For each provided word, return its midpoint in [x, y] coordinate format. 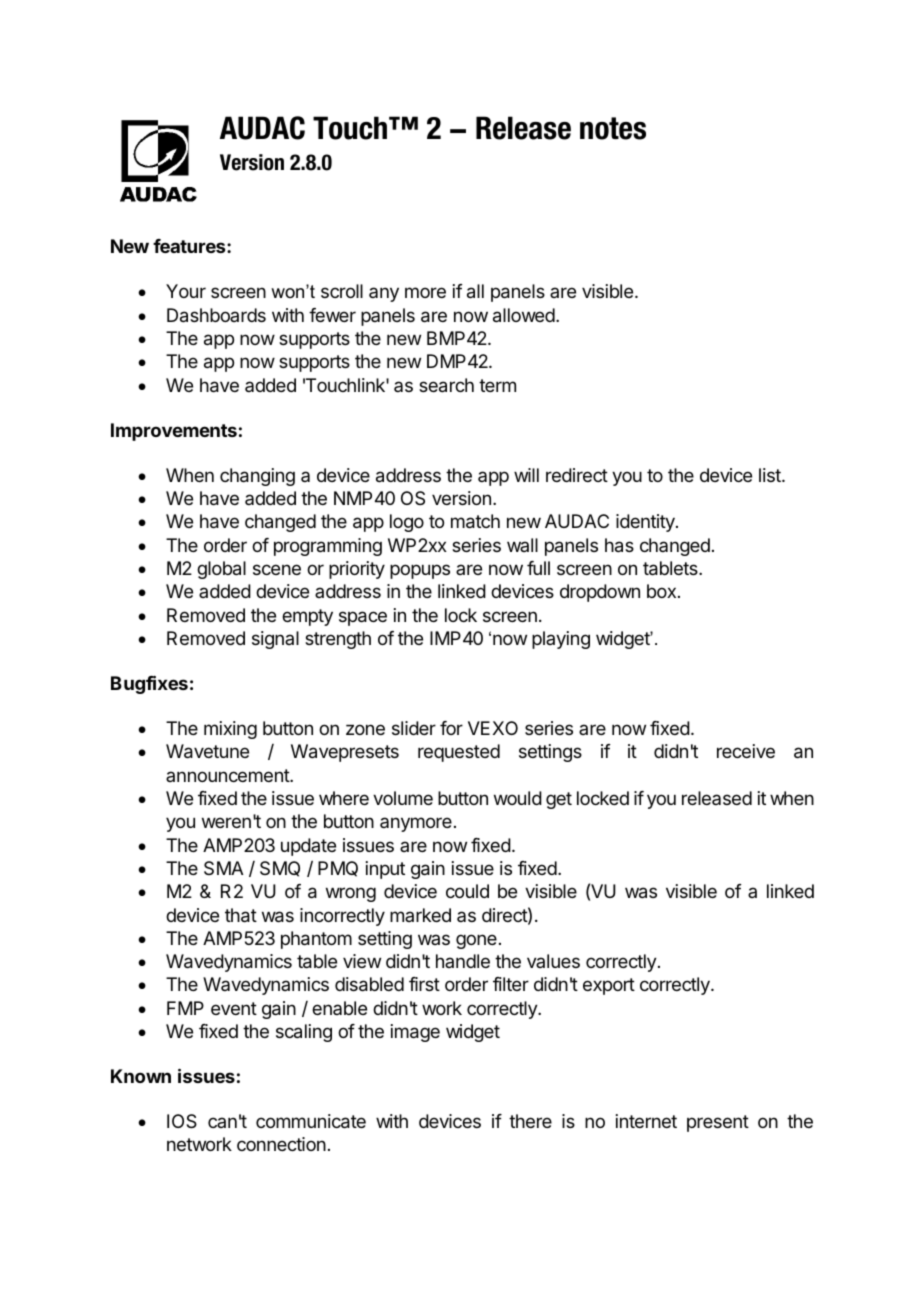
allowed [524, 315]
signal [275, 640]
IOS [182, 1121]
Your [186, 291]
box [661, 591]
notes [613, 128]
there [530, 1121]
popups [420, 571]
